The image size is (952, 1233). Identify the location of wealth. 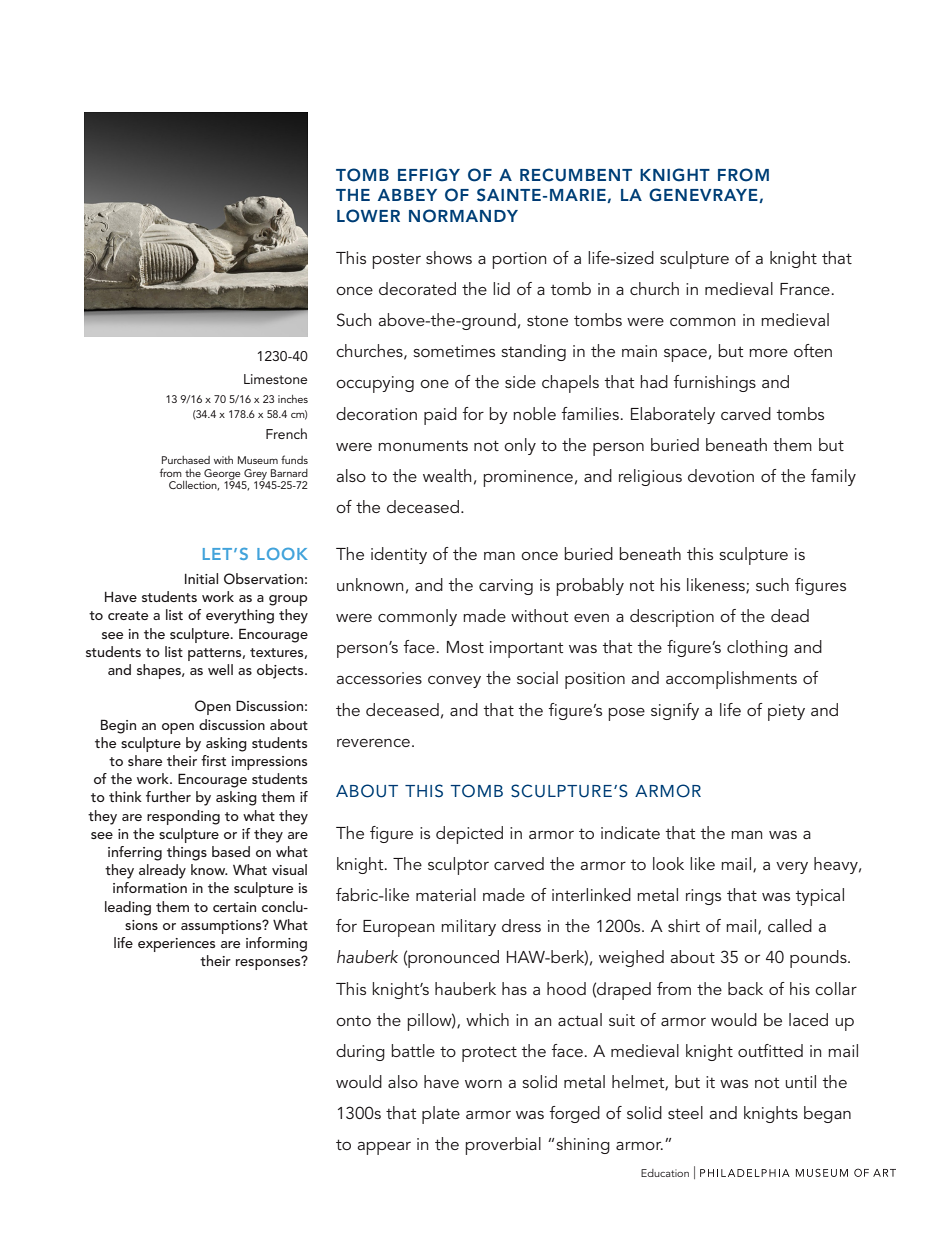
(447, 475).
